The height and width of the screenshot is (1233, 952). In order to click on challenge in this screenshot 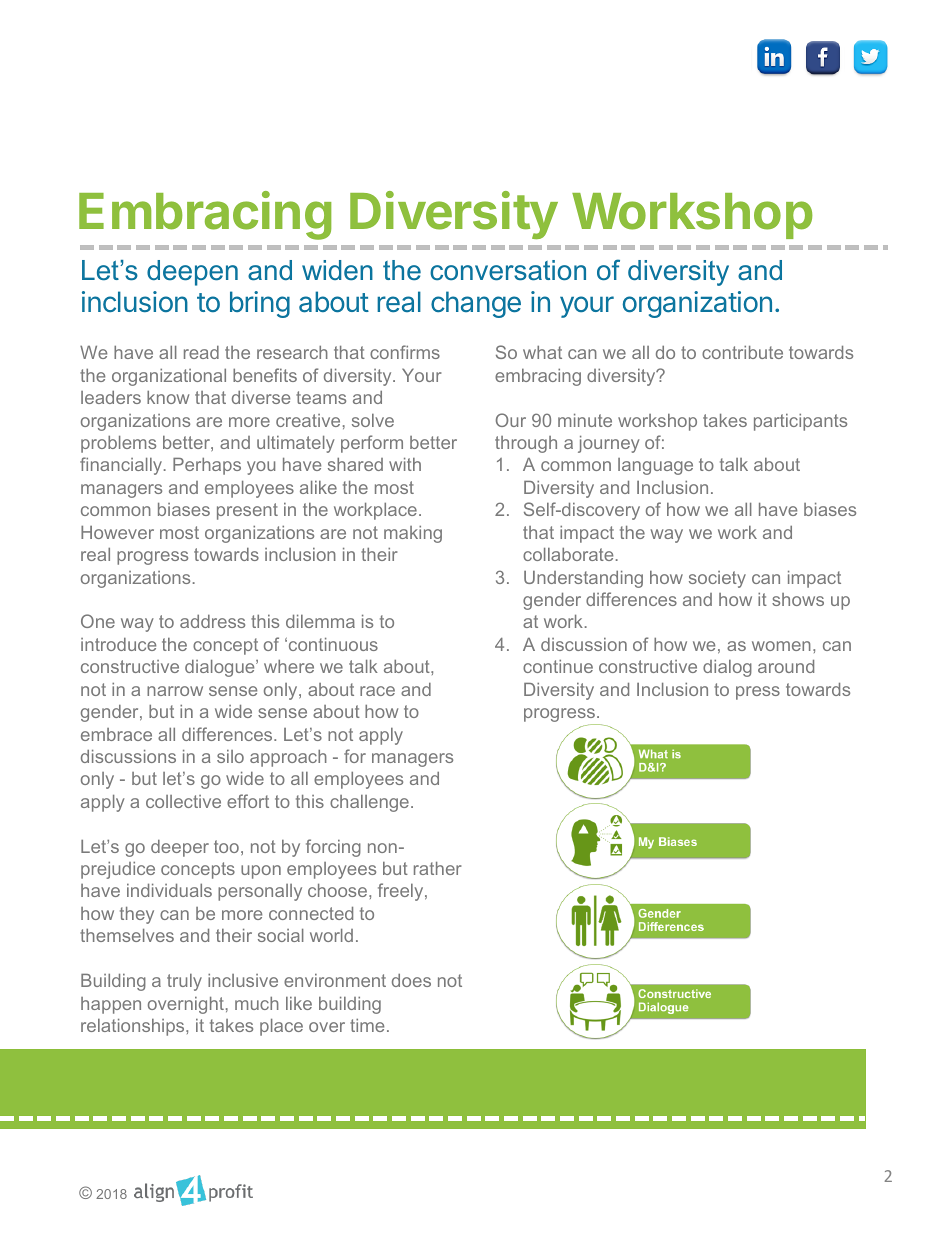, I will do `click(369, 803)`.
